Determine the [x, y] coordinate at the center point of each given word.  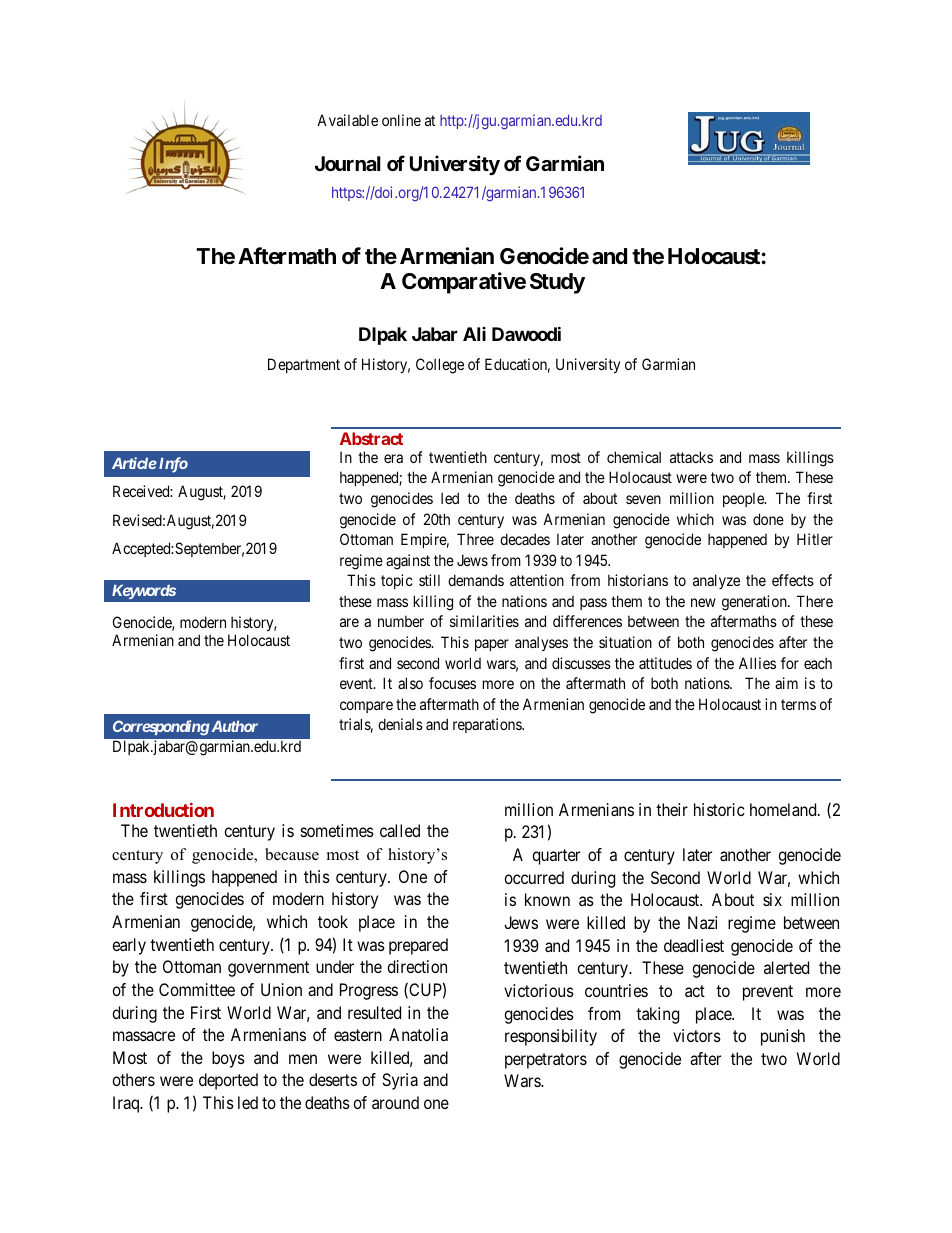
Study [557, 283]
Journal [348, 163]
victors [697, 1035]
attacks [691, 457]
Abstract [371, 438]
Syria [400, 1081]
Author [233, 726]
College [440, 366]
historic [719, 809]
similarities [484, 621]
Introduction [163, 810]
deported [228, 1081]
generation [755, 603]
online [401, 120]
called [400, 830]
